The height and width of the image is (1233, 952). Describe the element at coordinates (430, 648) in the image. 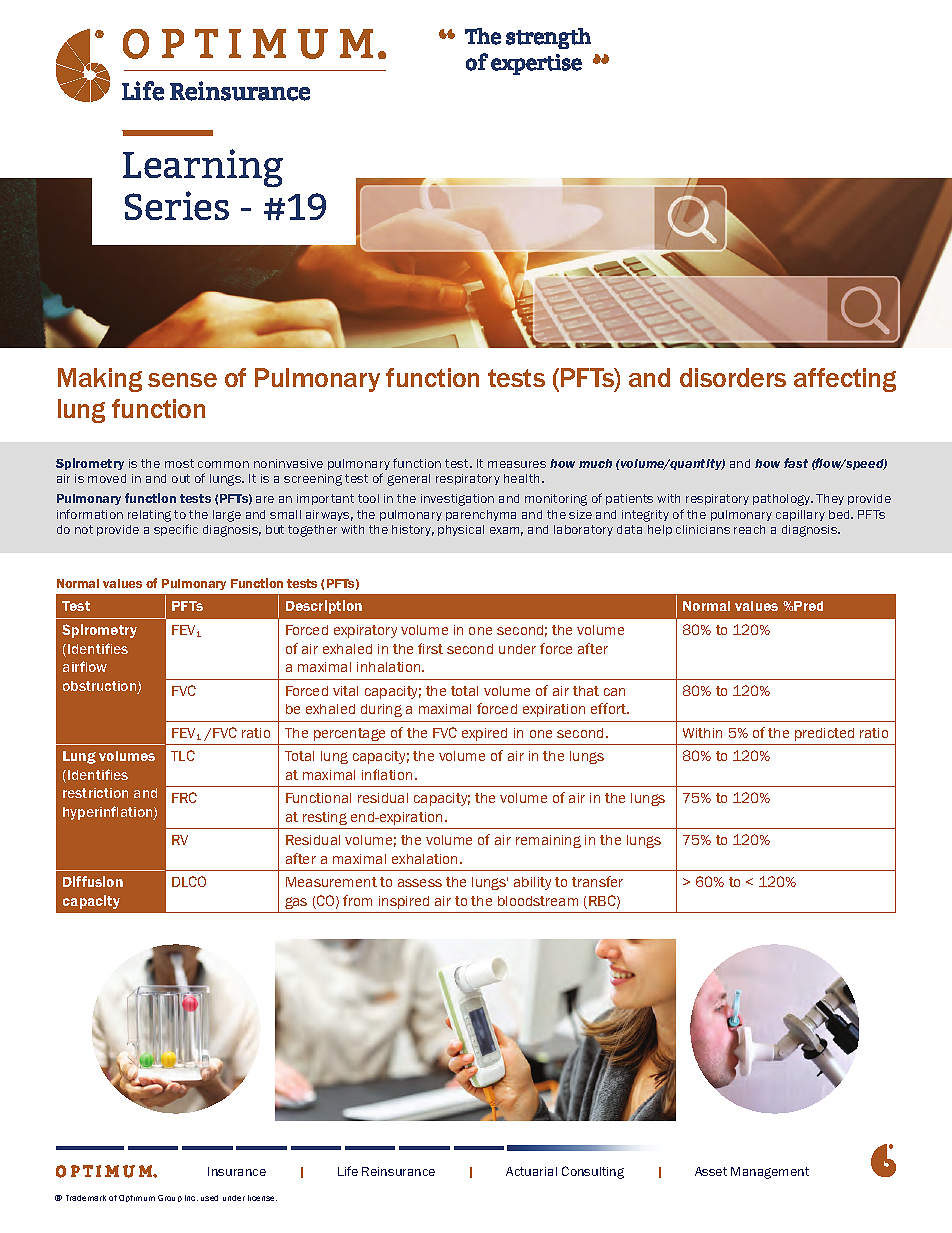

I see `first` at that location.
